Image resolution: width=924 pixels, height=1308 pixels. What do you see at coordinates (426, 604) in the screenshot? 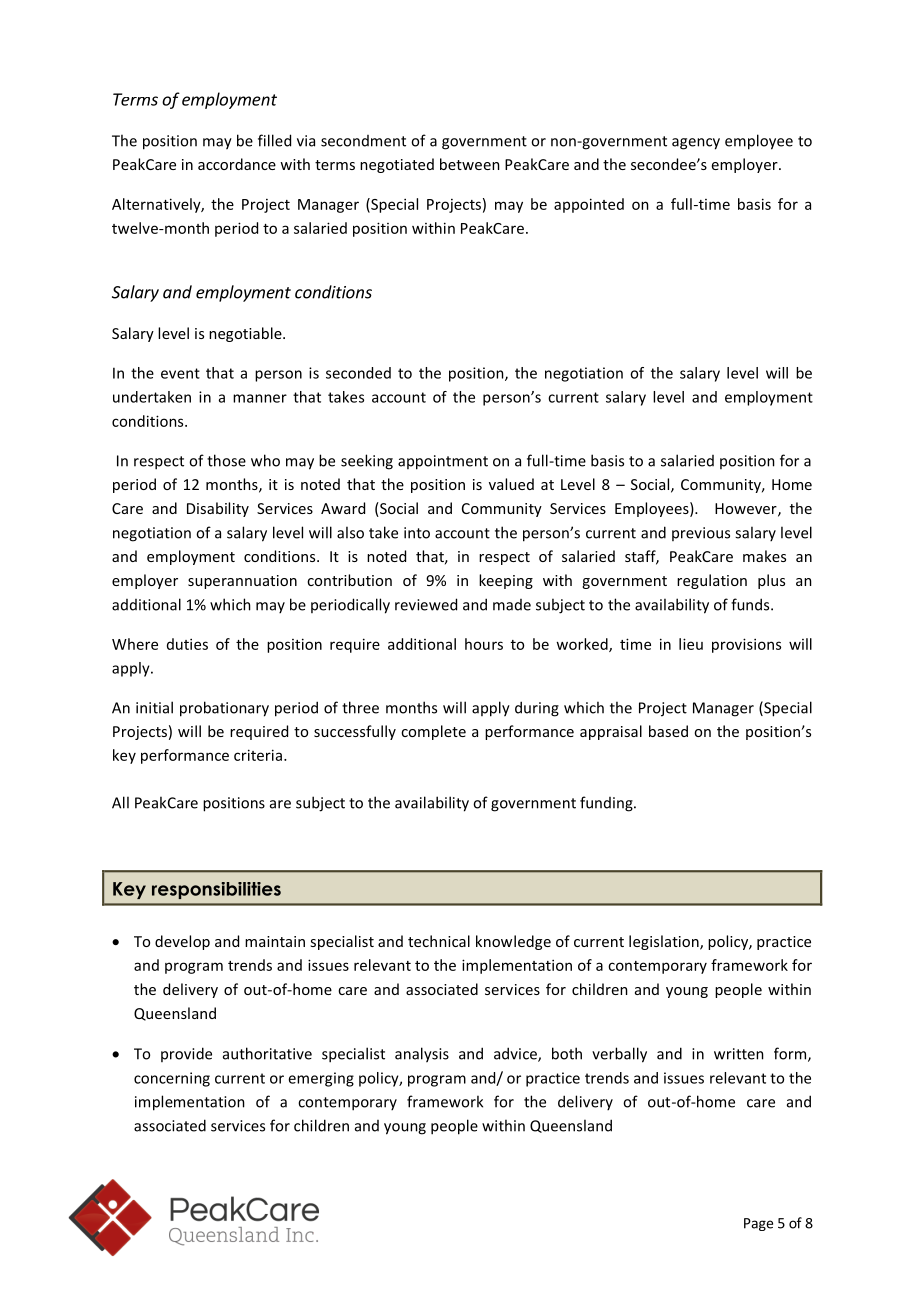
I see `reviewed` at bounding box center [426, 604].
